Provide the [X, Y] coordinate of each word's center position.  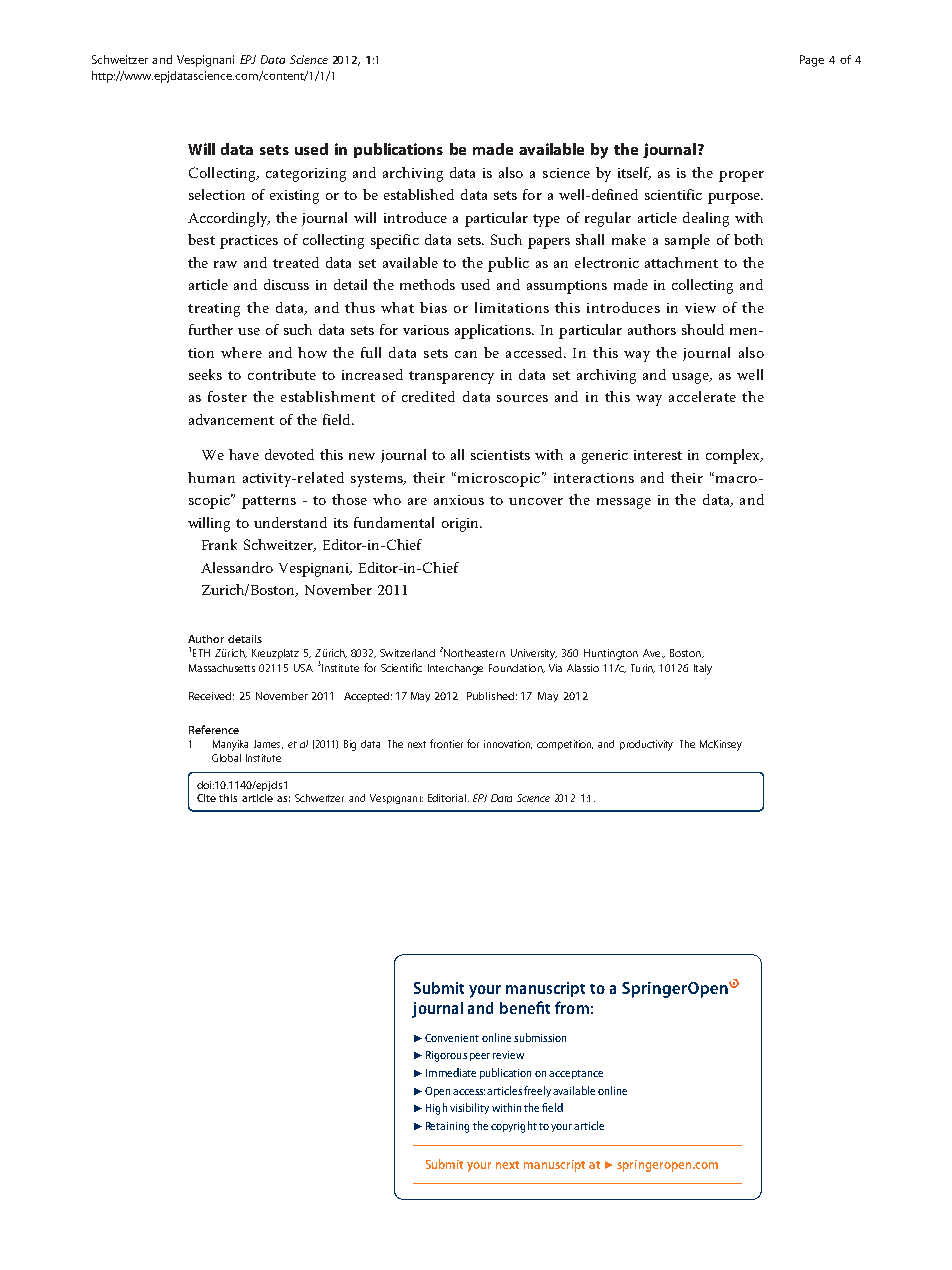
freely [537, 1091]
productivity [646, 745]
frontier [446, 743]
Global [226, 758]
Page [812, 61]
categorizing [306, 175]
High [436, 1109]
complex [734, 456]
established [419, 194]
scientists [500, 455]
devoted [289, 454]
